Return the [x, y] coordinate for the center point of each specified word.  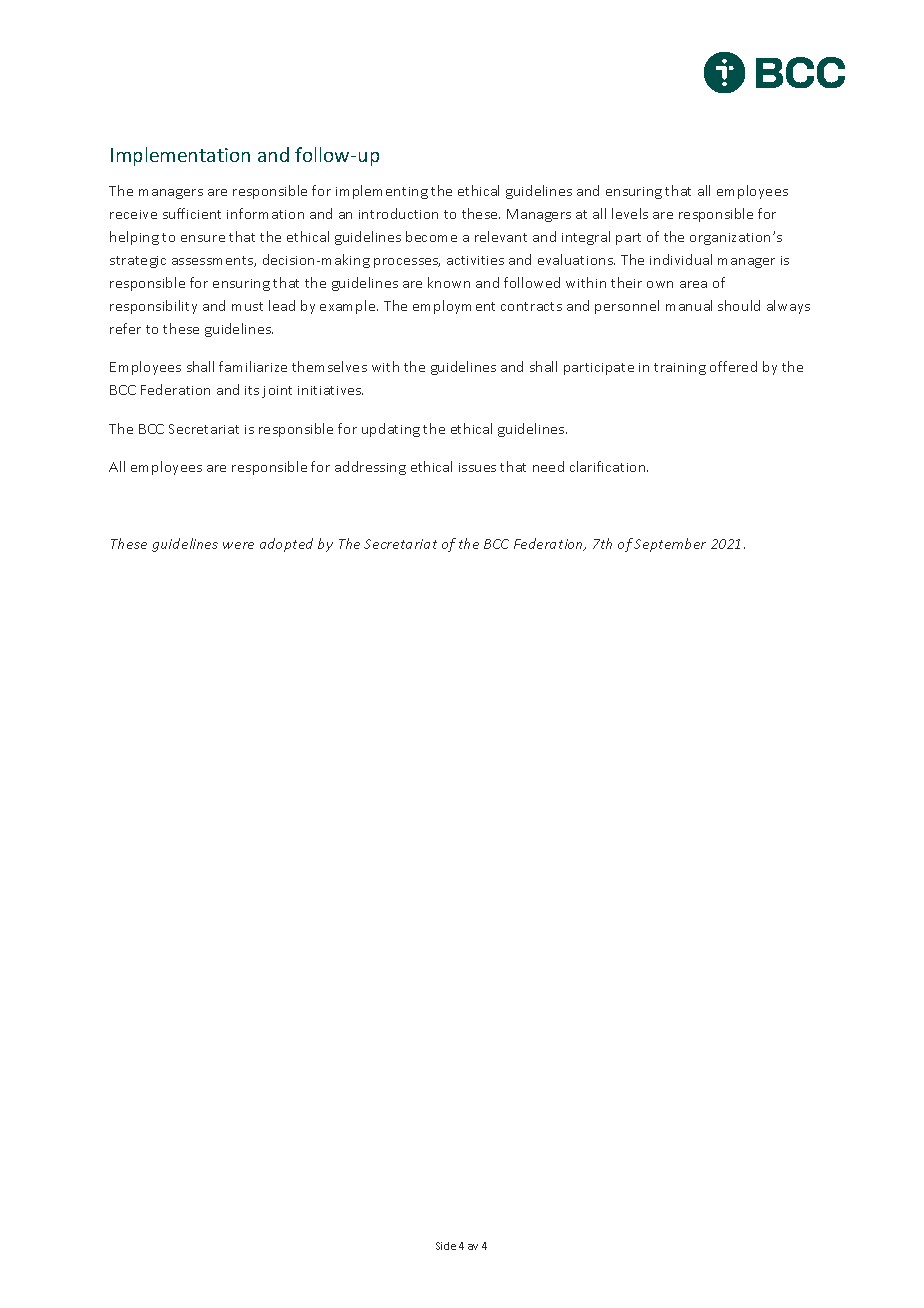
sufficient [192, 213]
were [238, 545]
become [431, 236]
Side [446, 1246]
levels [630, 213]
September [670, 545]
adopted [286, 545]
